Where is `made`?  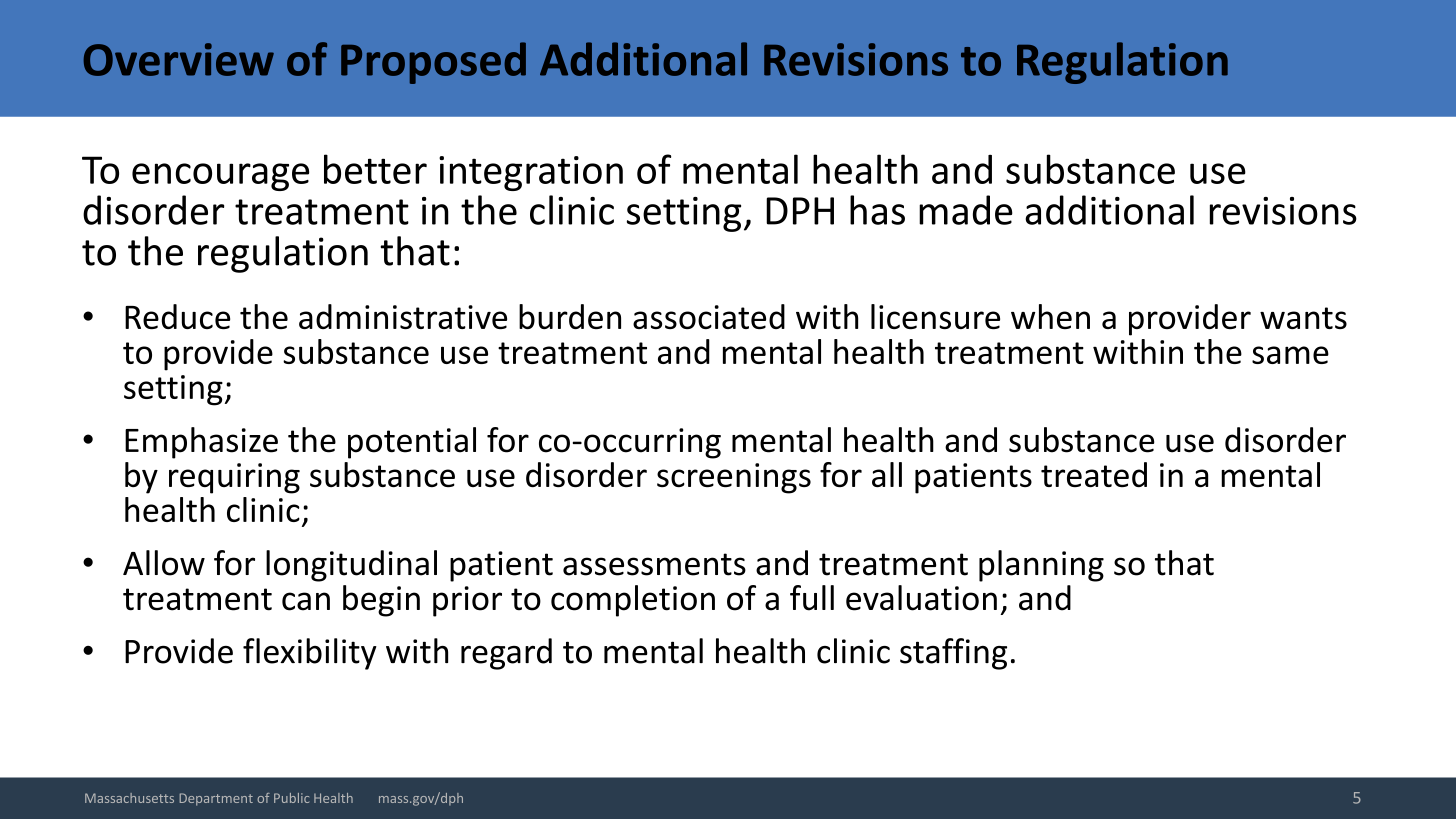 made is located at coordinates (966, 210).
